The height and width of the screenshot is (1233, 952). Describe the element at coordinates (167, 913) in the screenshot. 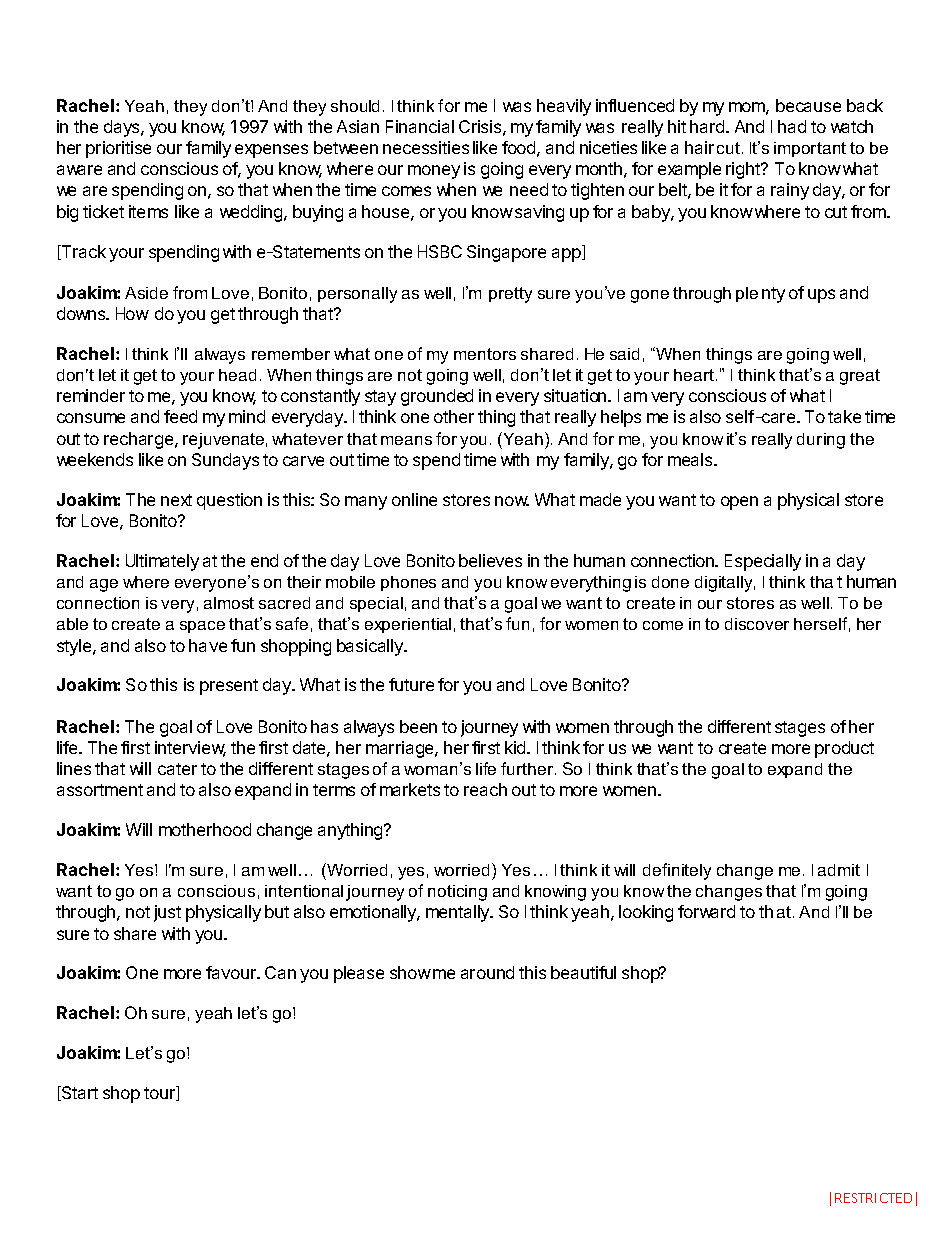

I see `just` at that location.
